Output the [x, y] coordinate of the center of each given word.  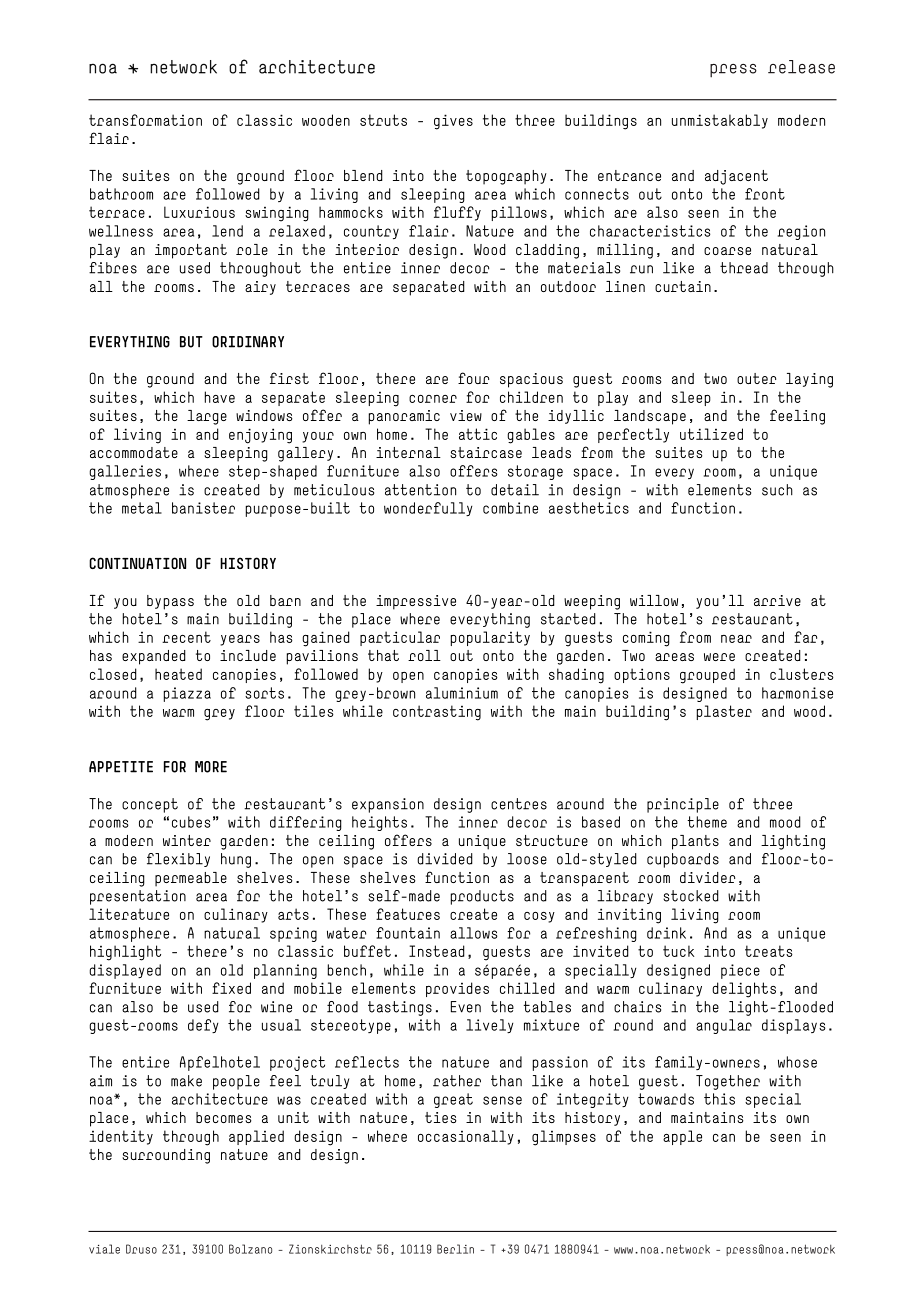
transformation [145, 120]
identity [121, 1137]
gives [453, 122]
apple [682, 1137]
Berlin [455, 1249]
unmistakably [720, 121]
